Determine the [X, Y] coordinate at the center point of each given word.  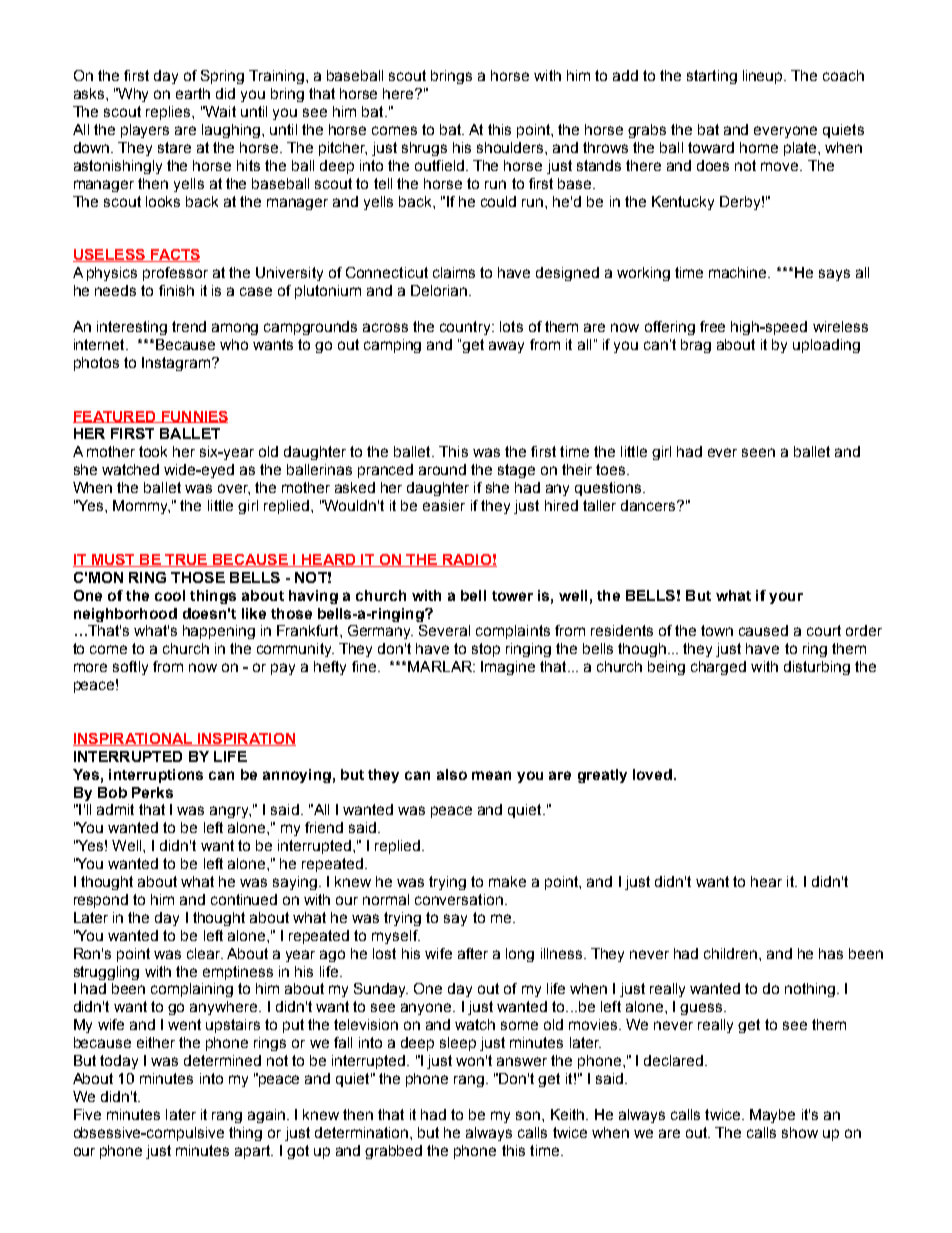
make [507, 881]
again [266, 1116]
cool [170, 595]
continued [244, 899]
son [528, 1115]
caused [763, 630]
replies [169, 113]
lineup [764, 77]
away [506, 347]
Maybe [772, 1116]
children [732, 953]
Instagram [176, 364]
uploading [826, 346]
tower [512, 596]
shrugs [424, 149]
